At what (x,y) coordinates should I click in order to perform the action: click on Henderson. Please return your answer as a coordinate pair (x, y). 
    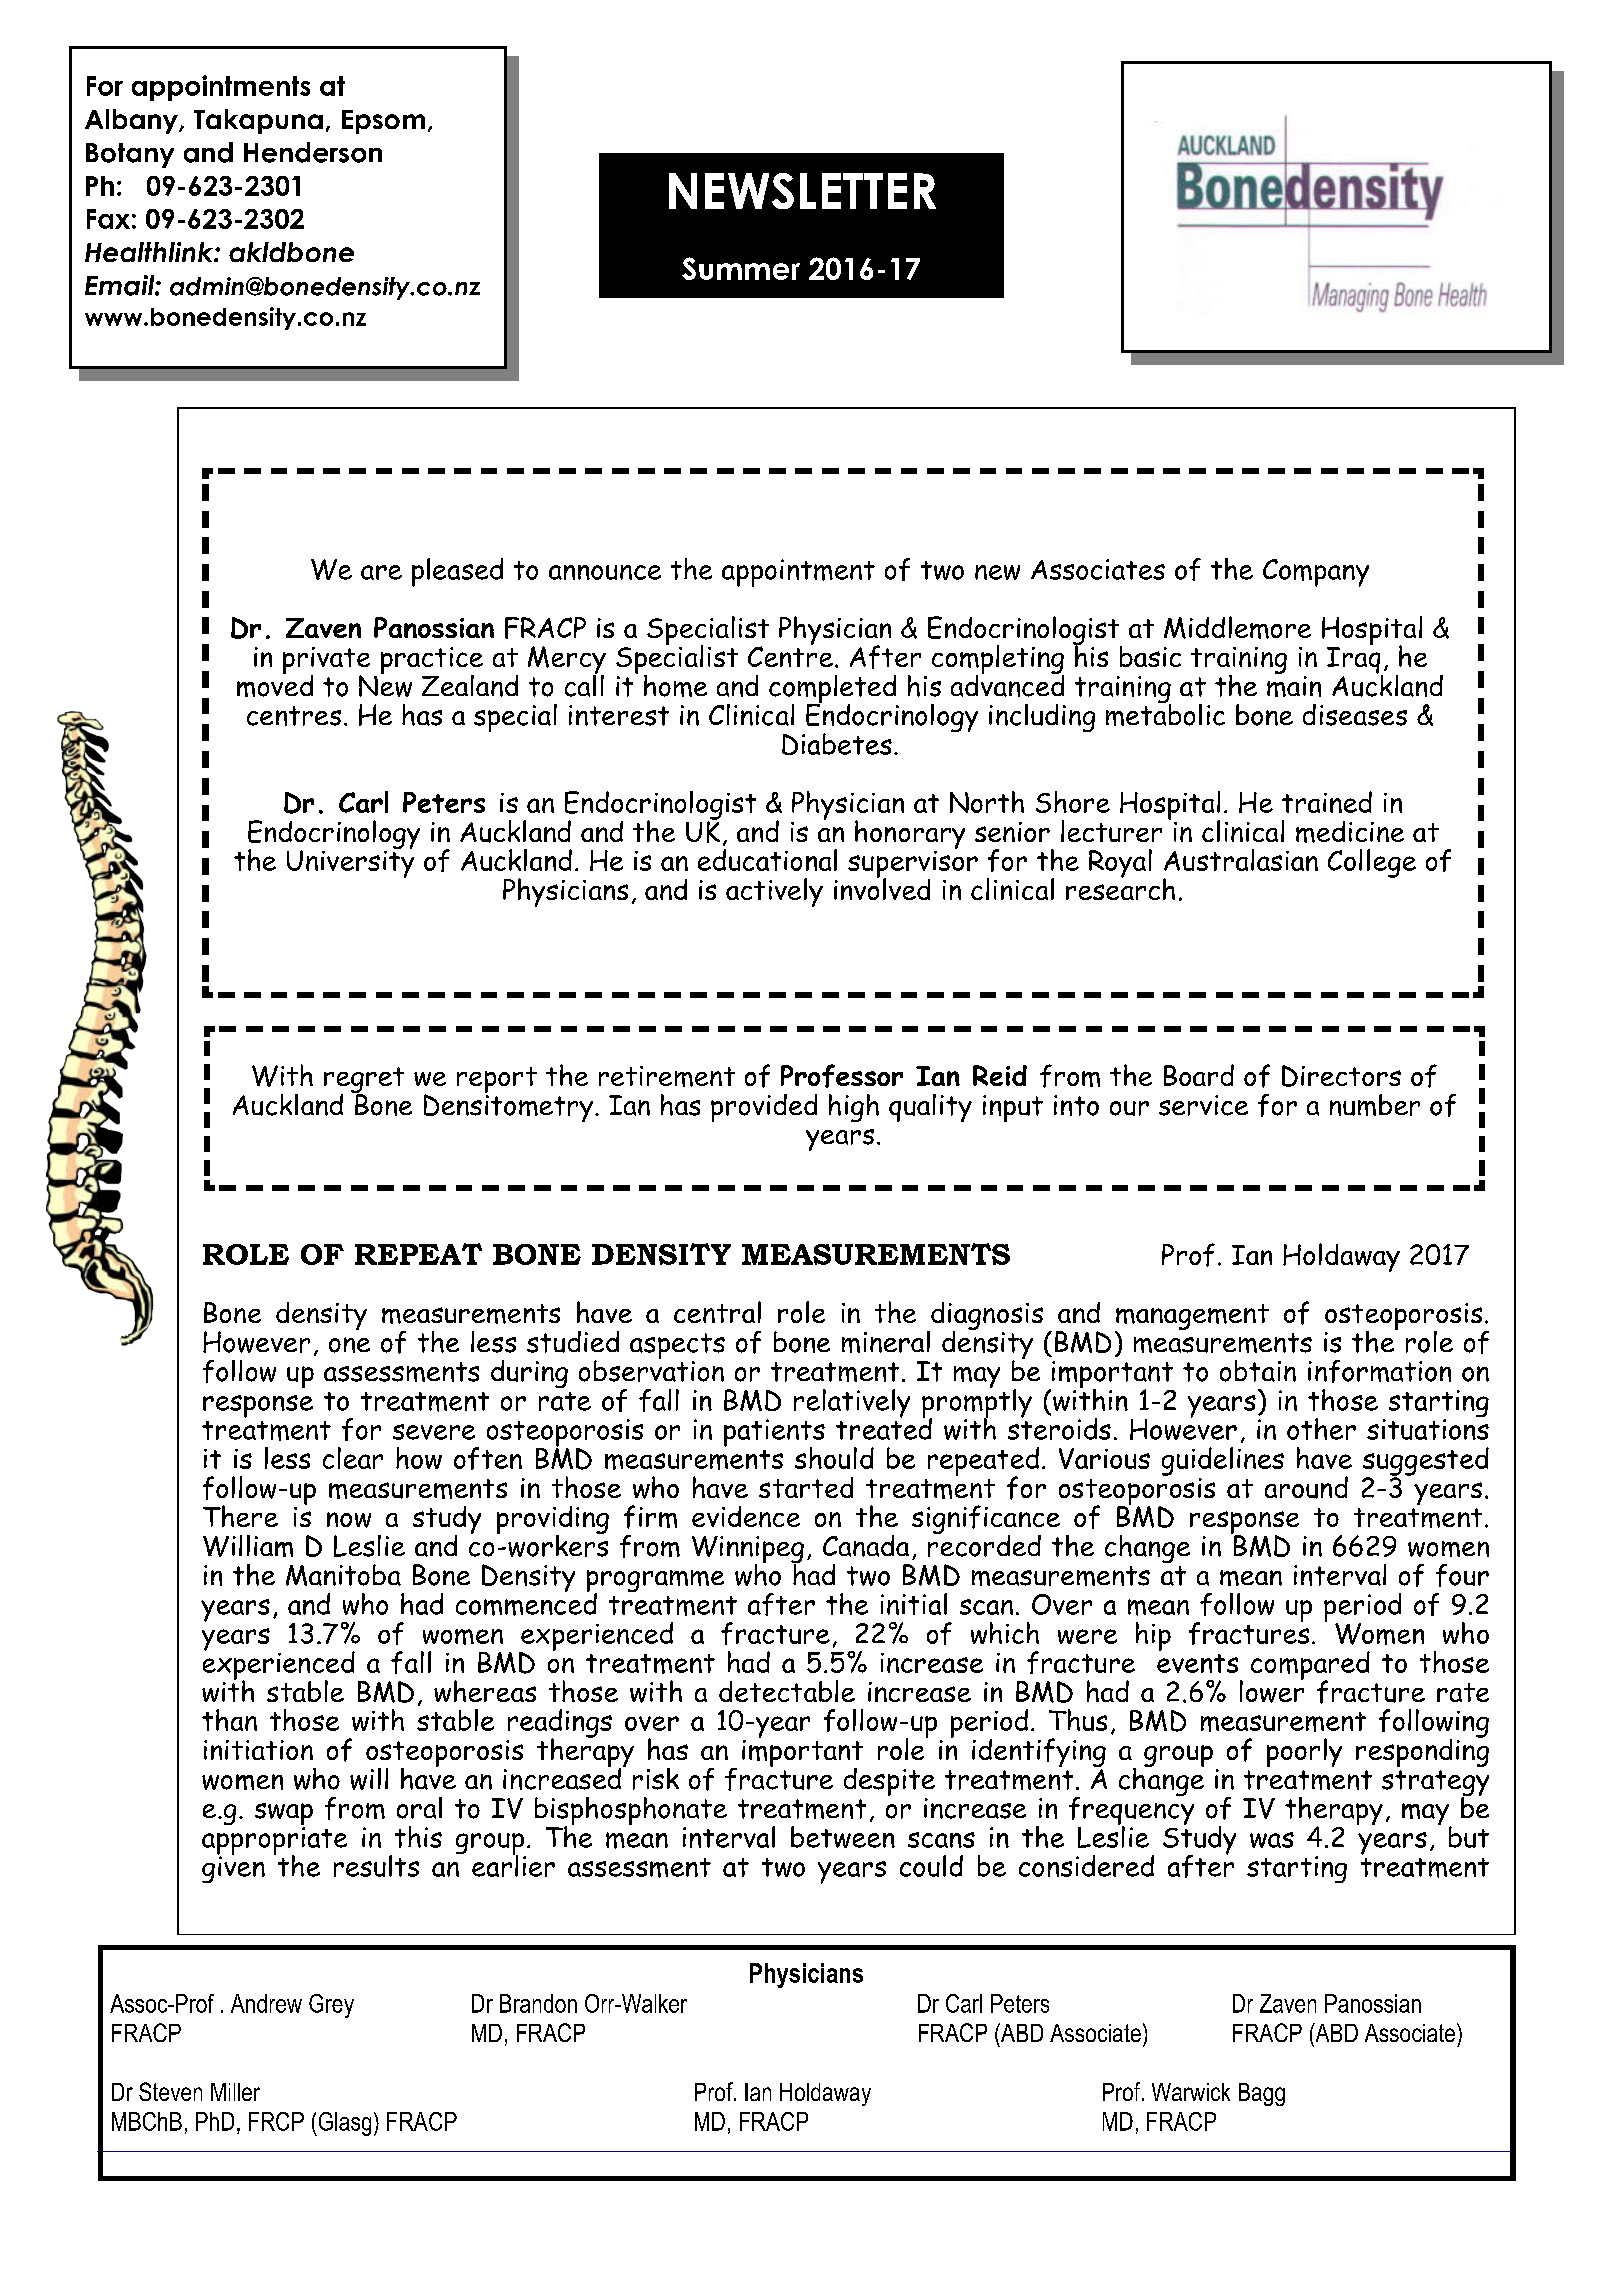
    Looking at the image, I should click on (313, 152).
